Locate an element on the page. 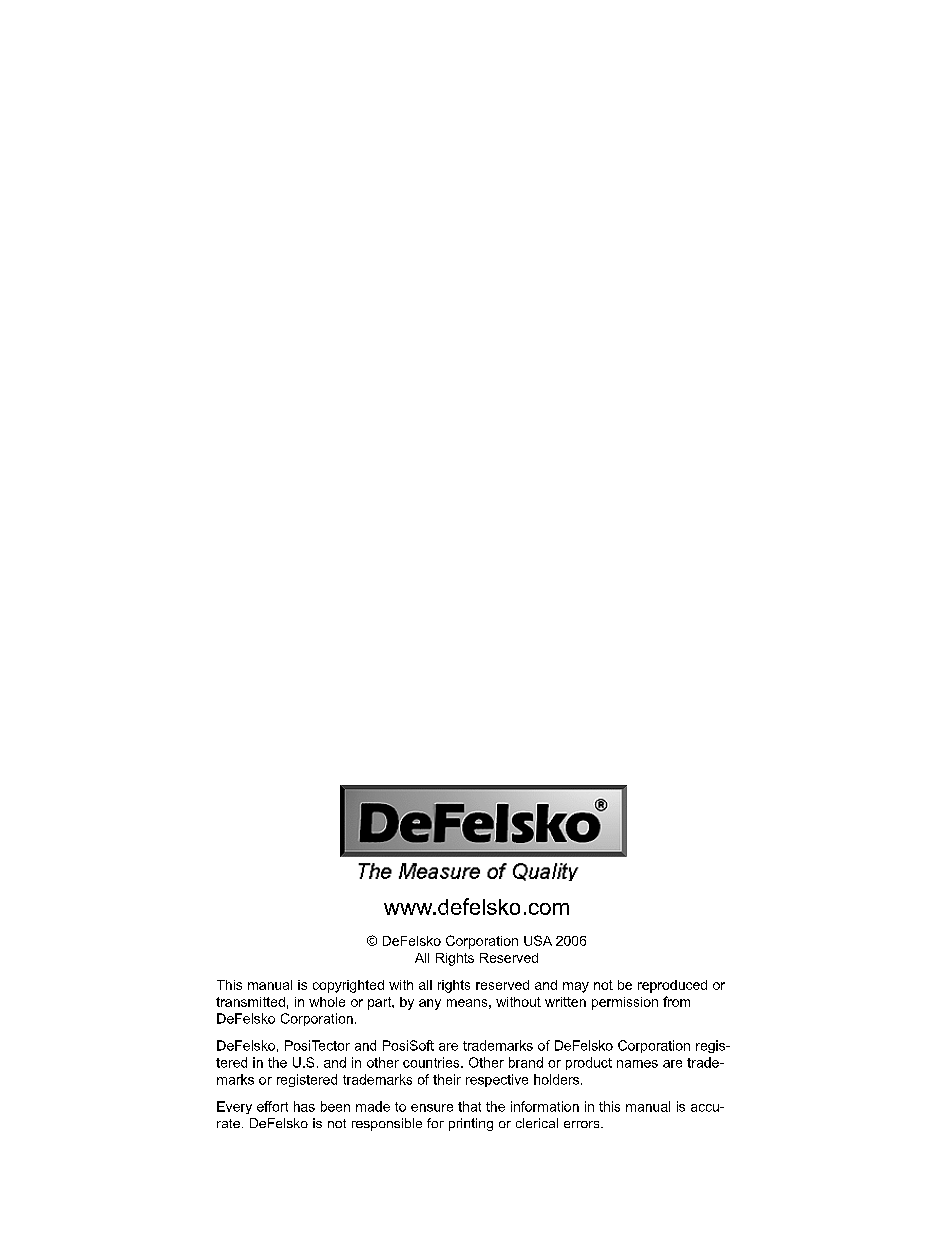 This image has width=952, height=1233. transmitted is located at coordinates (250, 1002).
